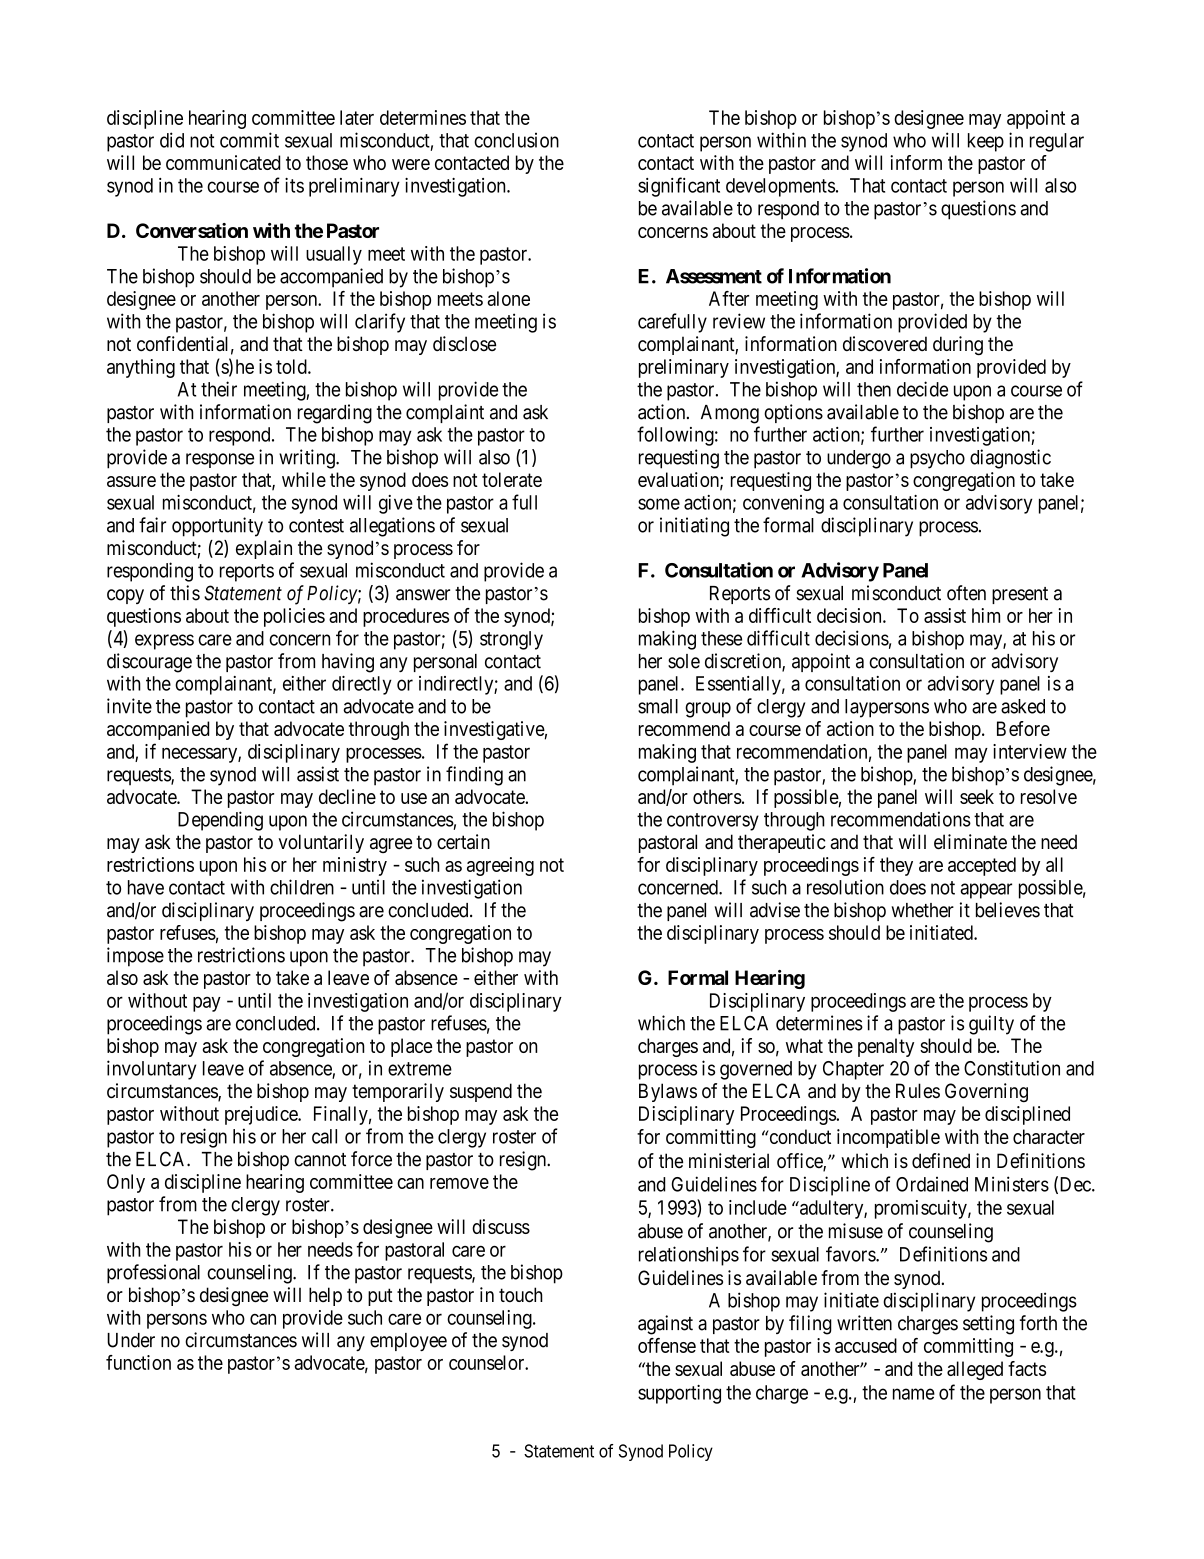 Image resolution: width=1204 pixels, height=1559 pixels. Describe the element at coordinates (923, 910) in the screenshot. I see `whether` at that location.
